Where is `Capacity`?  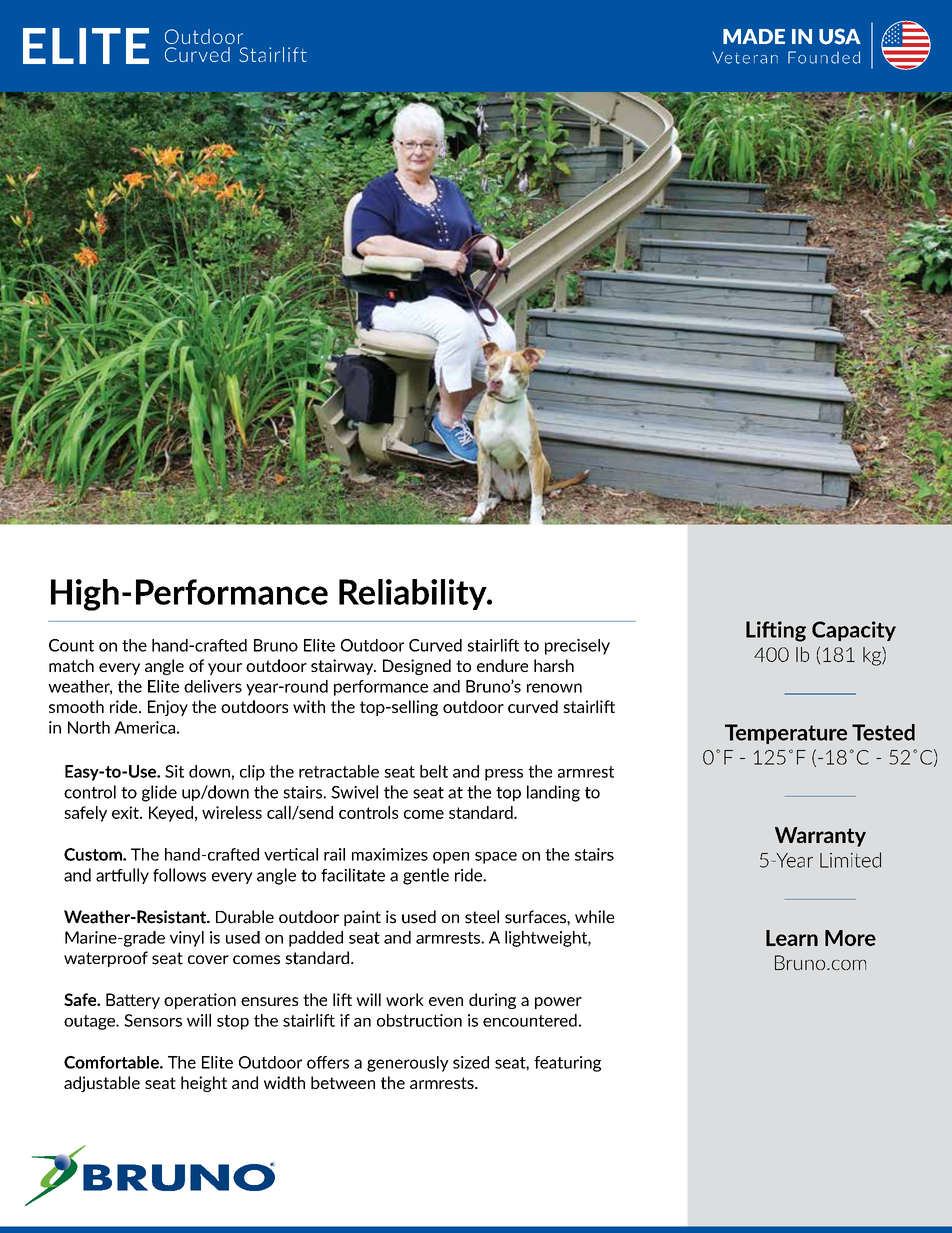
Capacity is located at coordinates (854, 631).
